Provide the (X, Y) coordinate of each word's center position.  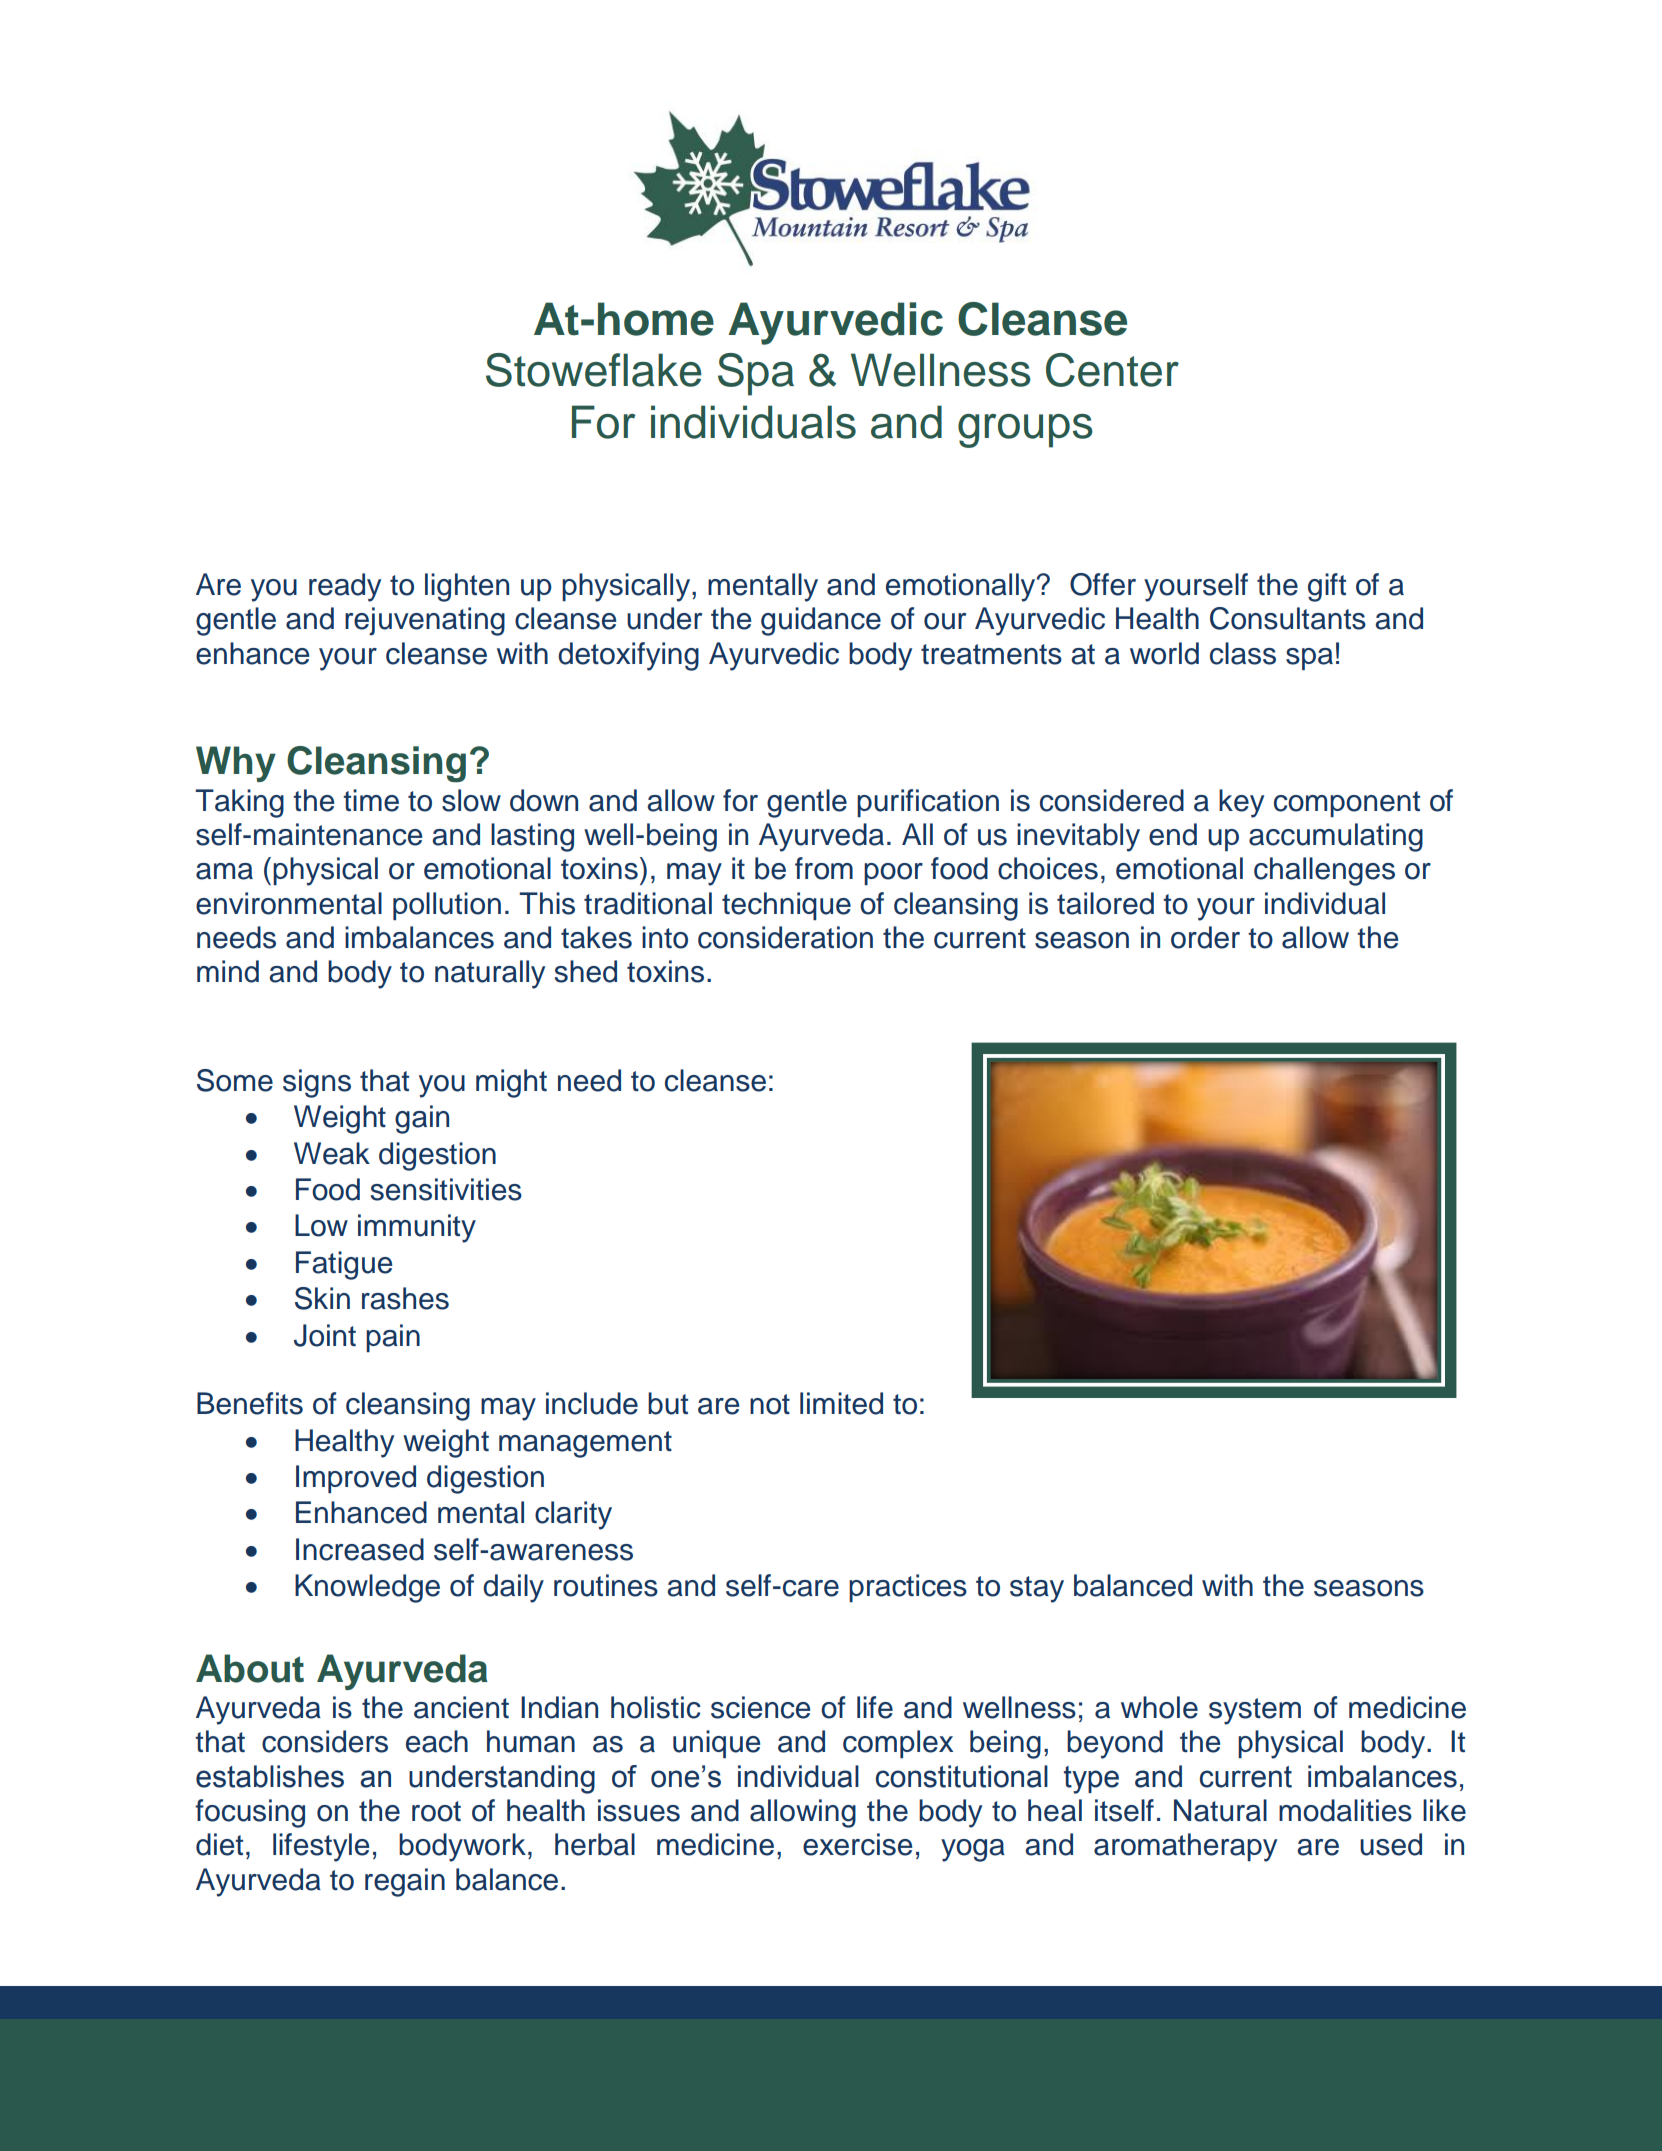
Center (1112, 370)
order (1205, 937)
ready (345, 587)
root (436, 1811)
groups (1025, 431)
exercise (857, 1844)
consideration (785, 937)
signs (317, 1083)
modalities (1345, 1810)
